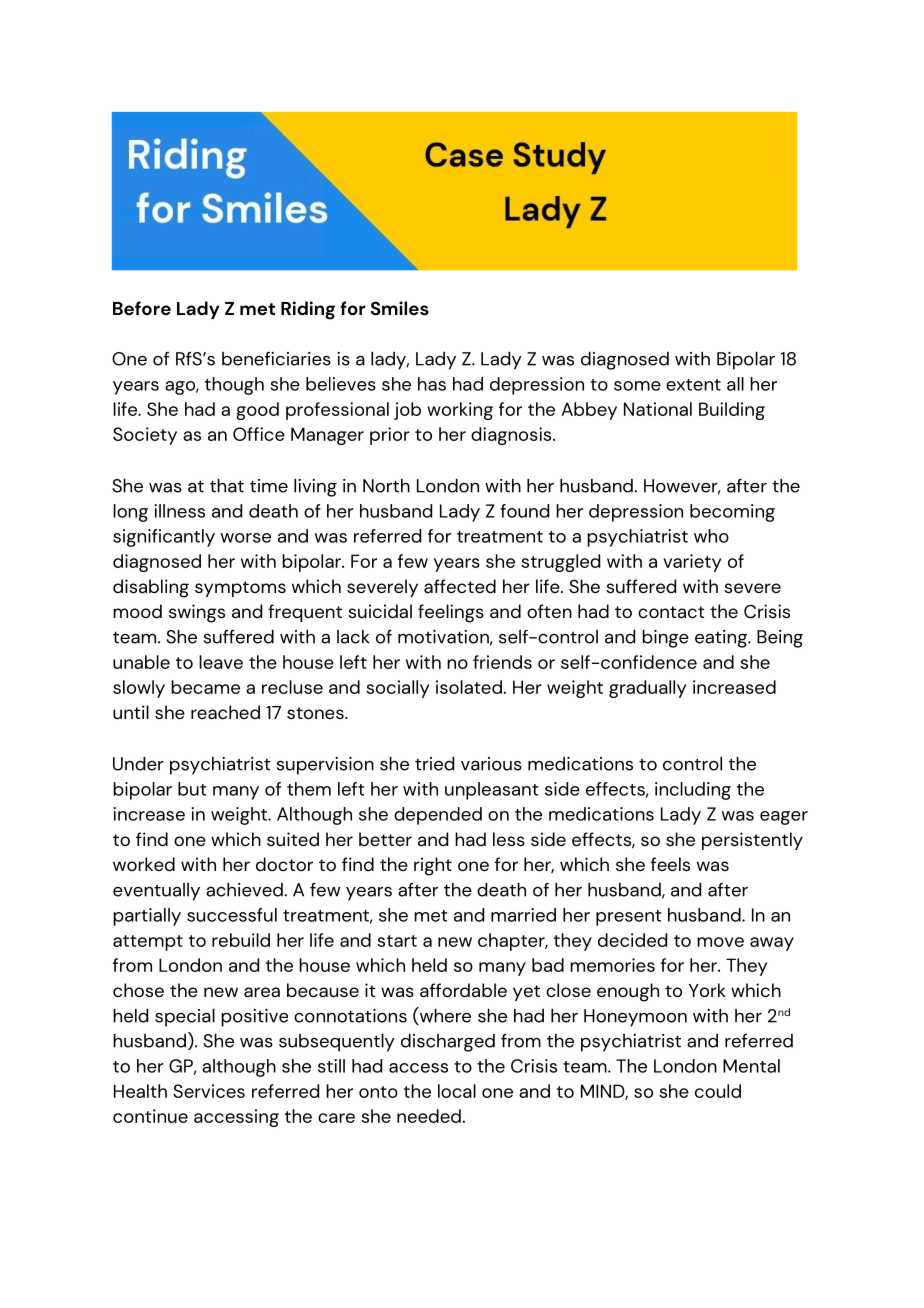  What do you see at coordinates (142, 308) in the screenshot?
I see `Before` at bounding box center [142, 308].
